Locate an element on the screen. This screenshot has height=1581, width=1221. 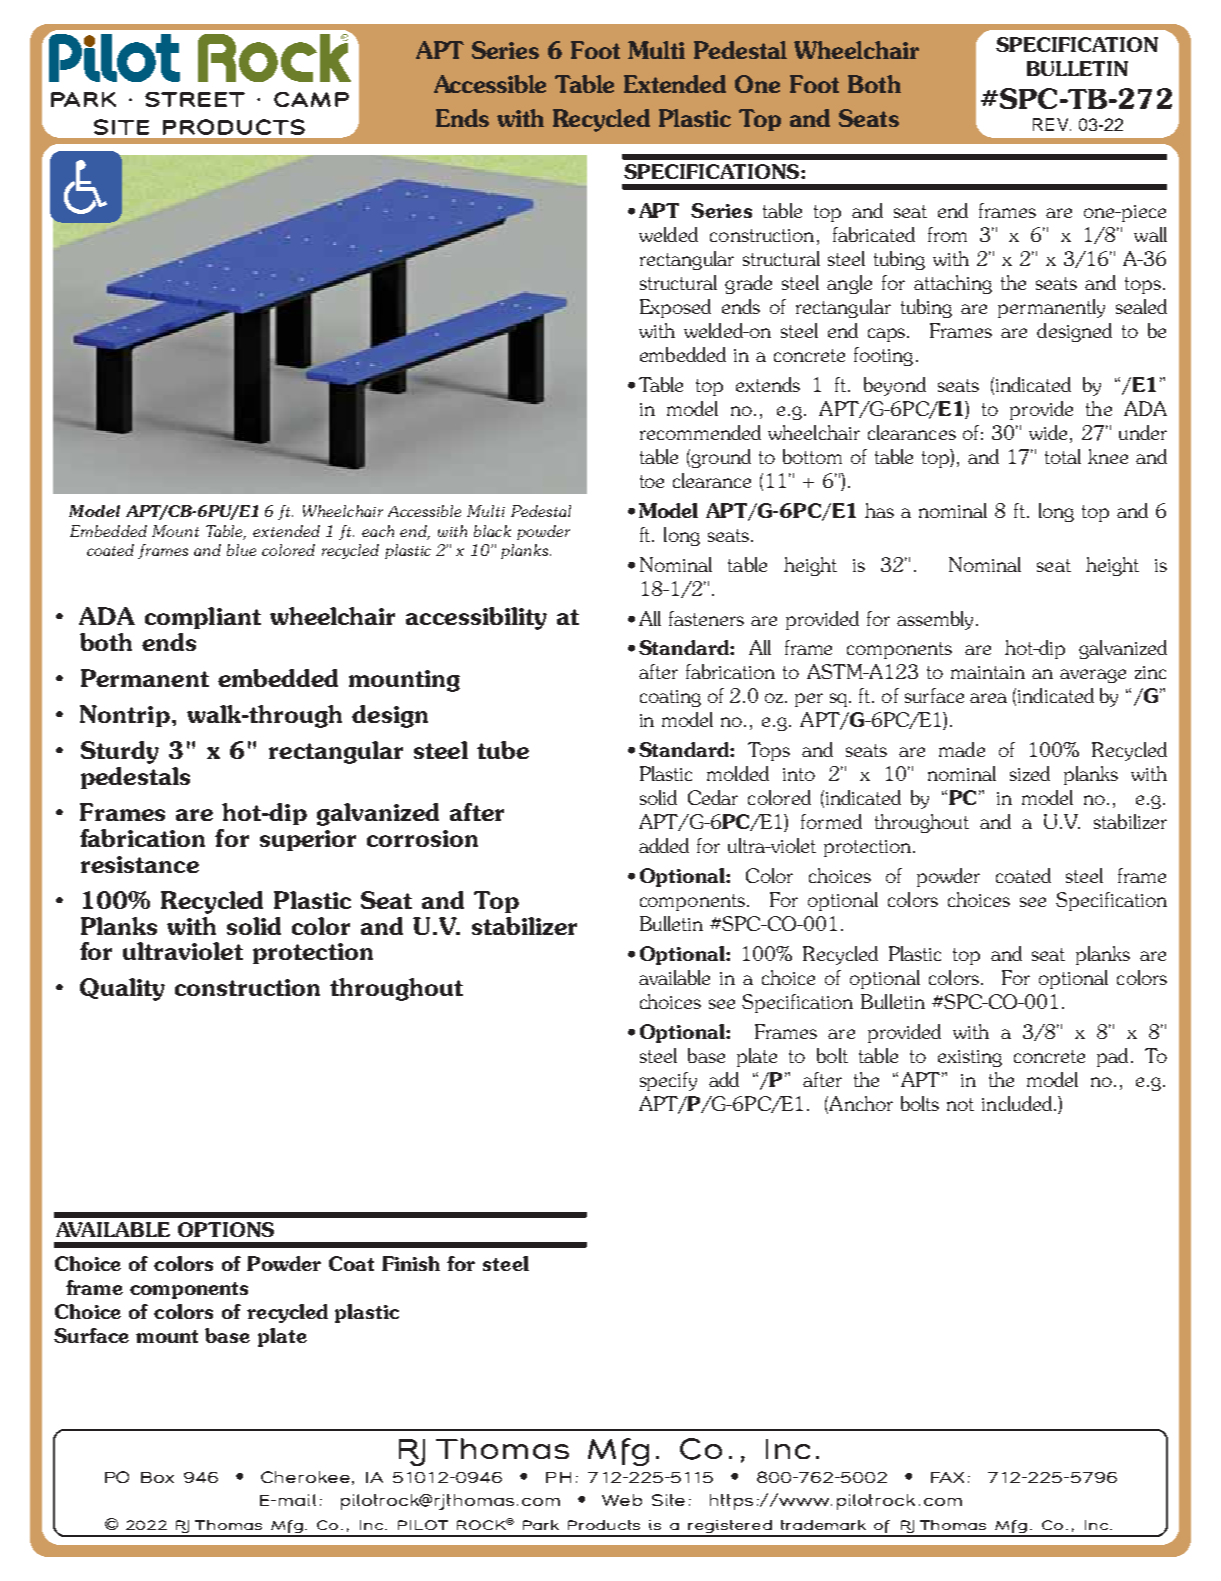
added is located at coordinates (664, 845).
